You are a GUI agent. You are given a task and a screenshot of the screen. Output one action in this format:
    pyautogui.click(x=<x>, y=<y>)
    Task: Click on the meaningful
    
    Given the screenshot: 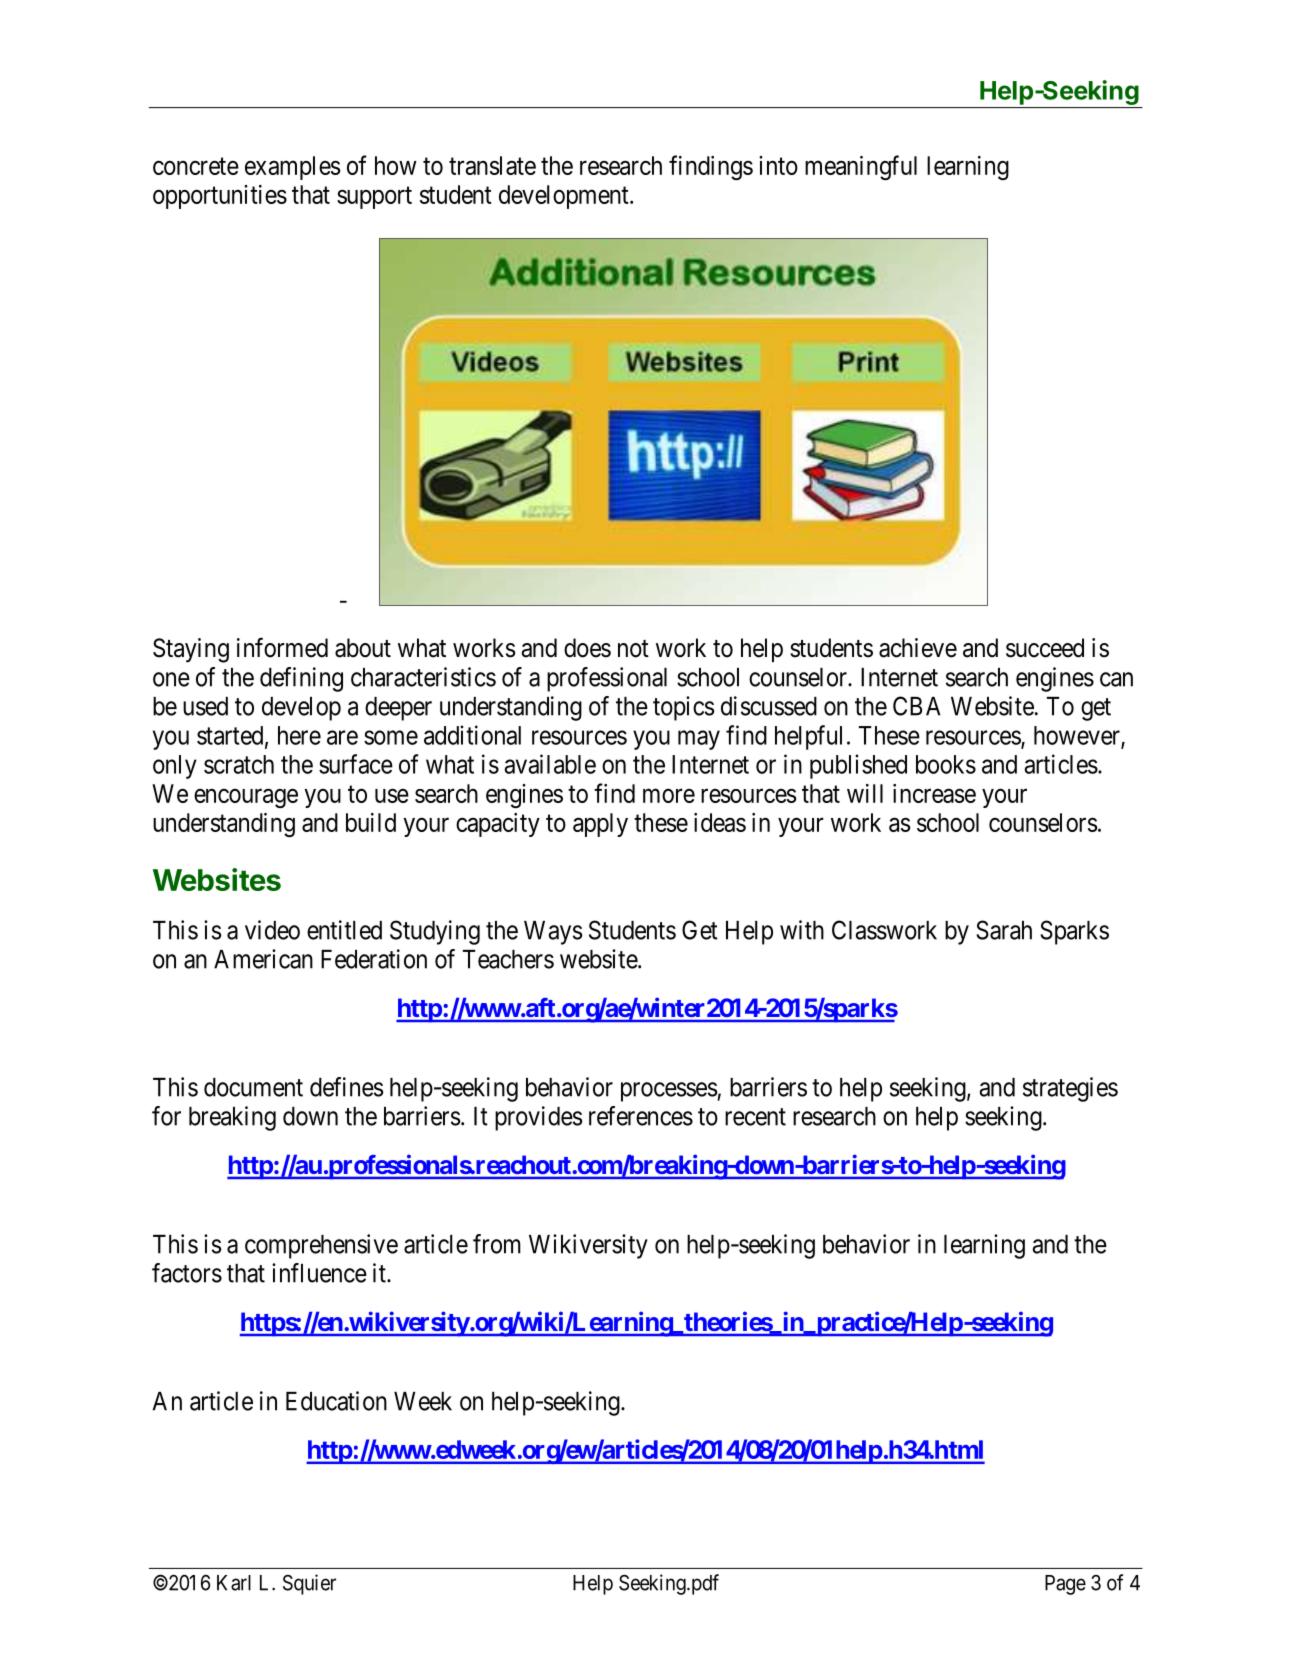 What is the action you would take?
    pyautogui.click(x=861, y=167)
